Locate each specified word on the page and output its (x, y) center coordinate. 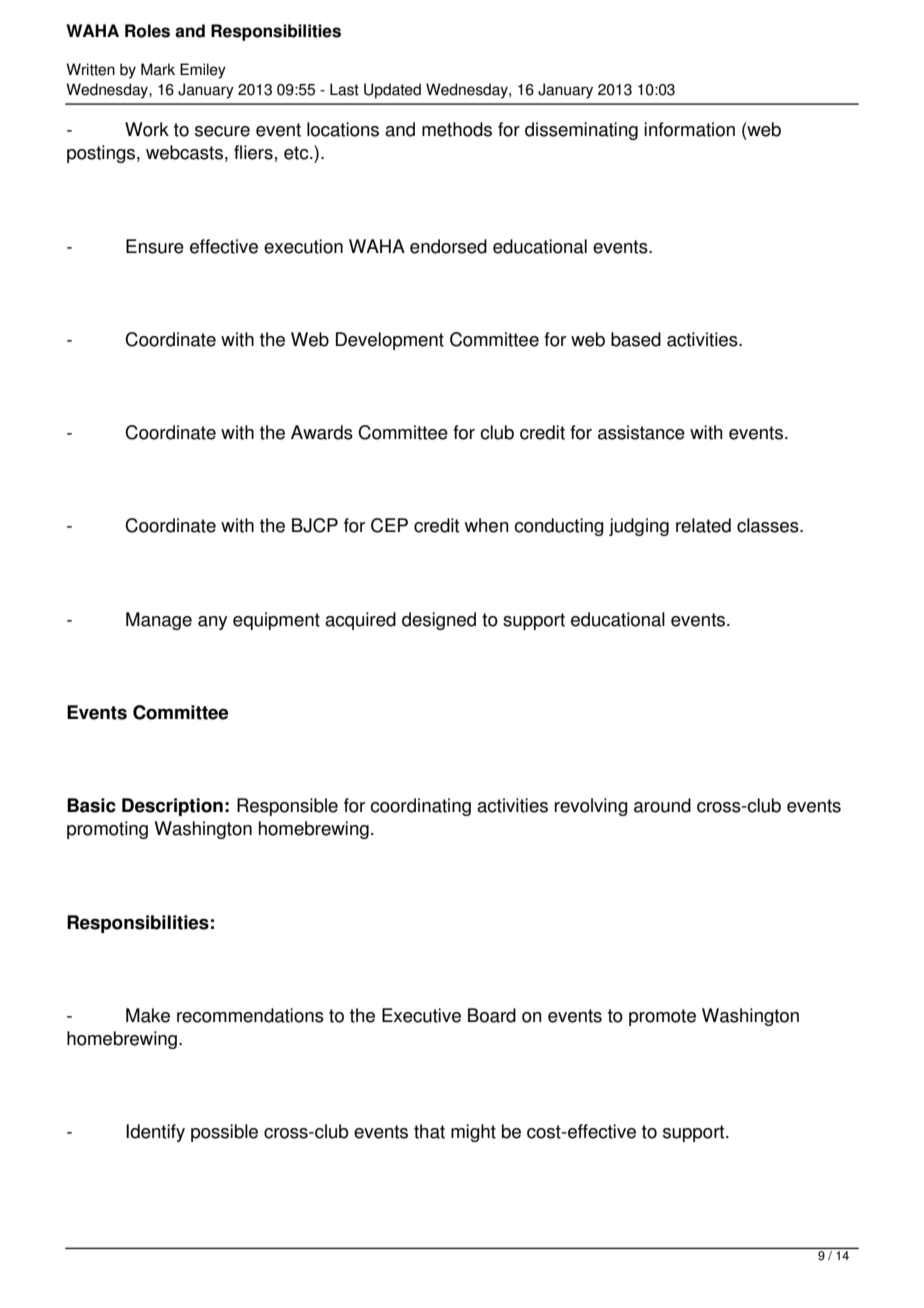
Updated (392, 91)
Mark (158, 69)
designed (439, 621)
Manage (159, 621)
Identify (155, 1133)
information (689, 129)
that (429, 1131)
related (703, 525)
